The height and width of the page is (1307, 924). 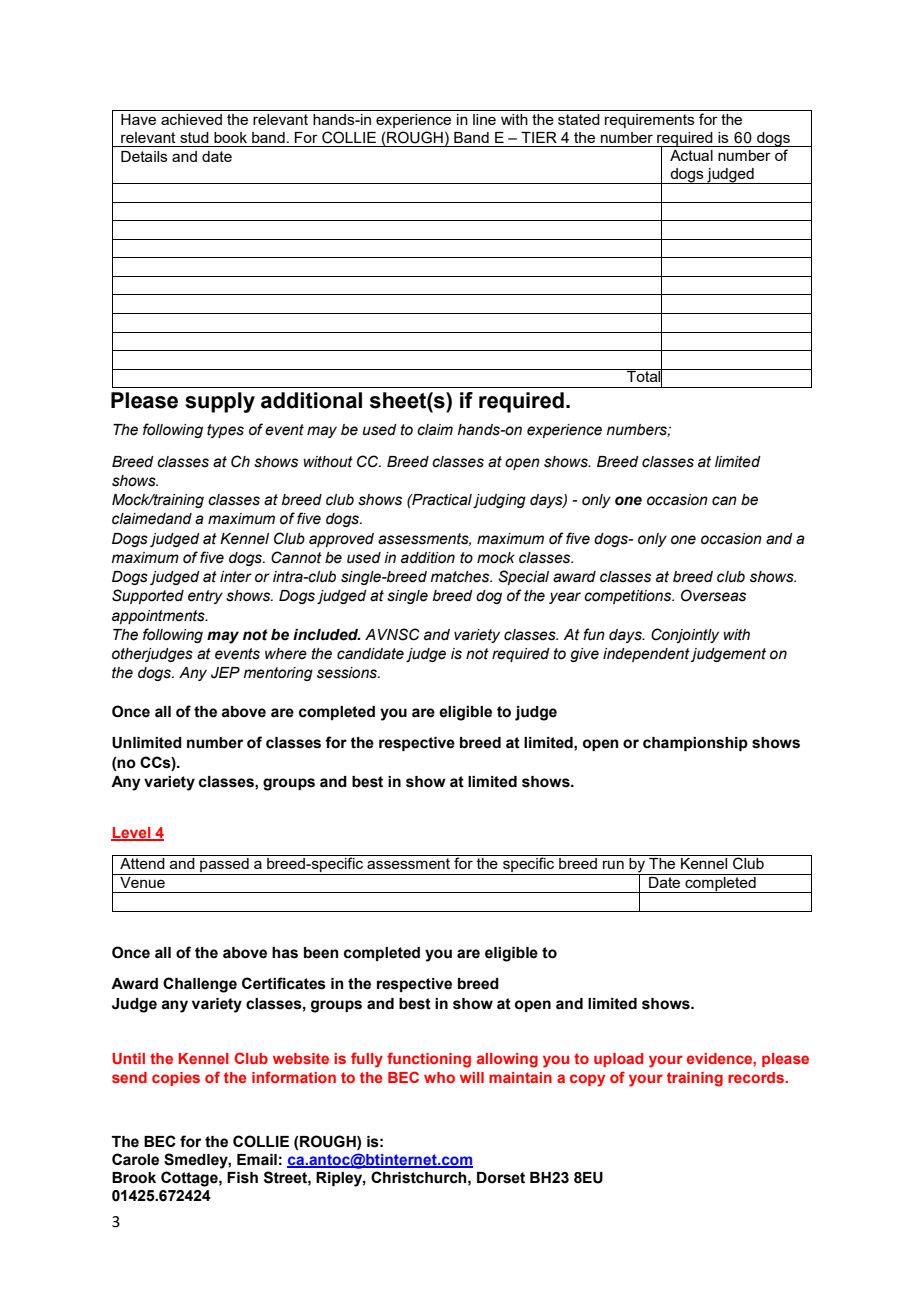 I want to click on Actual, so click(x=691, y=155).
